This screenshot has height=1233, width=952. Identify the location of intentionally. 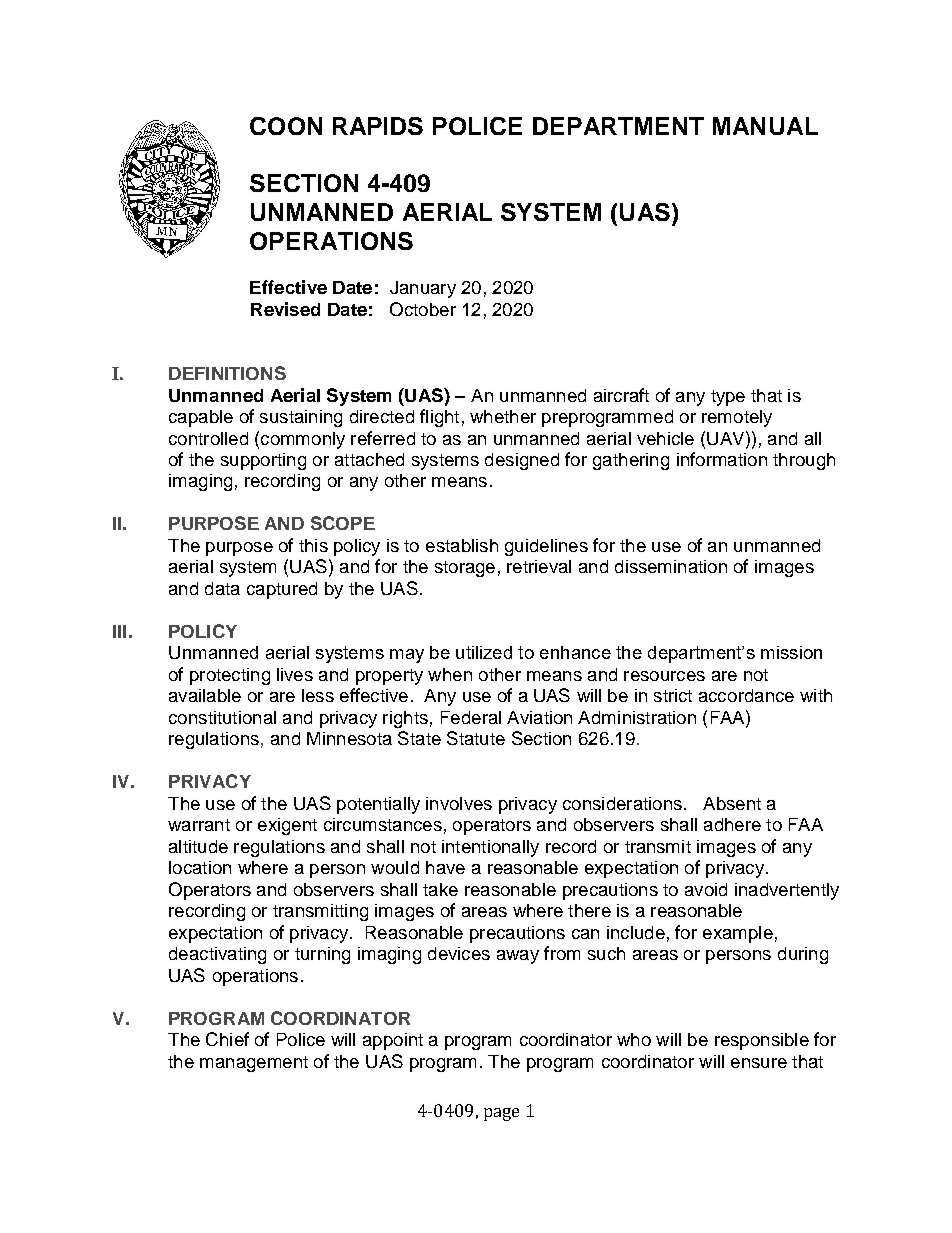
(490, 848).
